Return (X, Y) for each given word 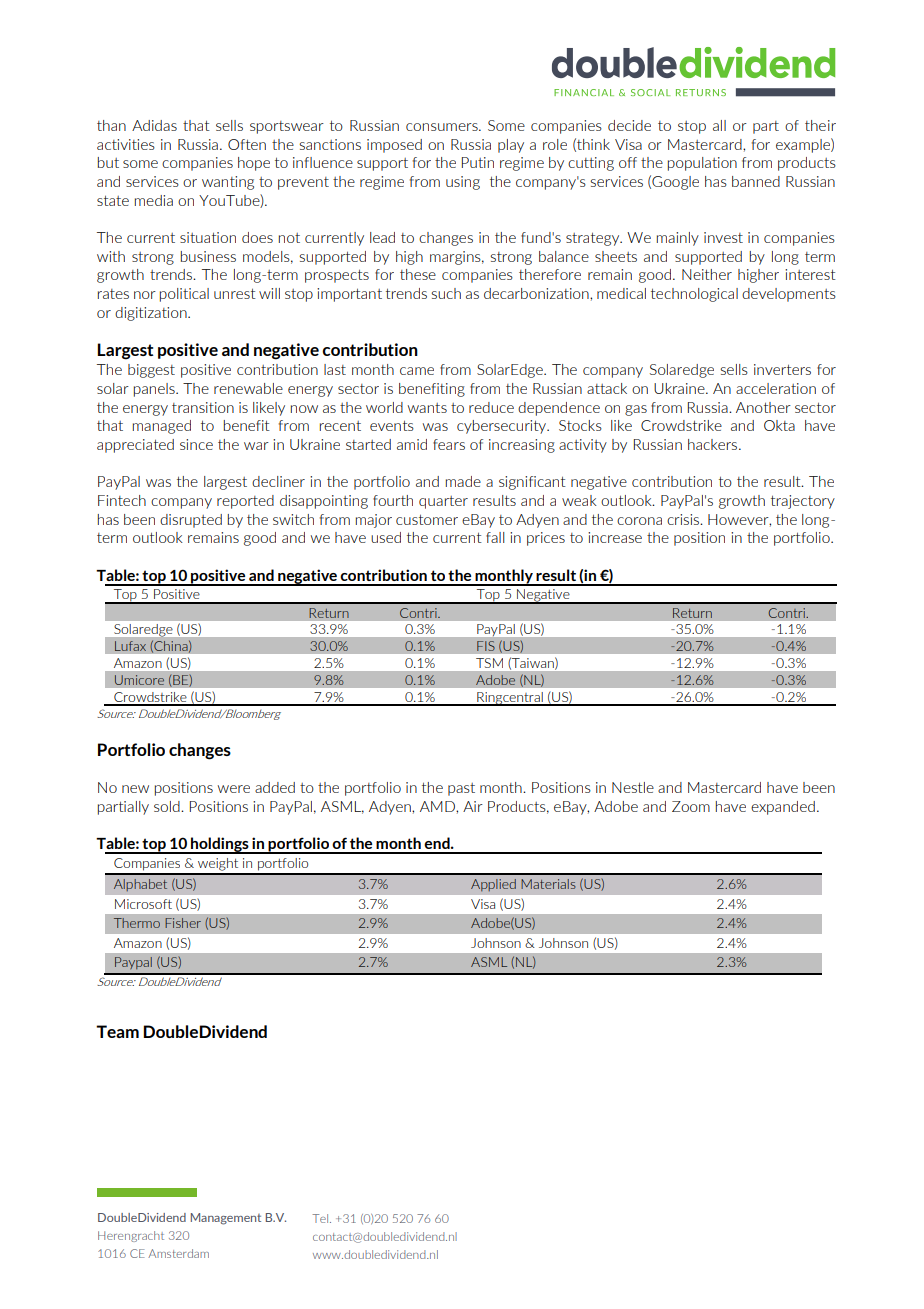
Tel (321, 1218)
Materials (548, 884)
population (702, 164)
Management (226, 1219)
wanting (228, 183)
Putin (478, 162)
